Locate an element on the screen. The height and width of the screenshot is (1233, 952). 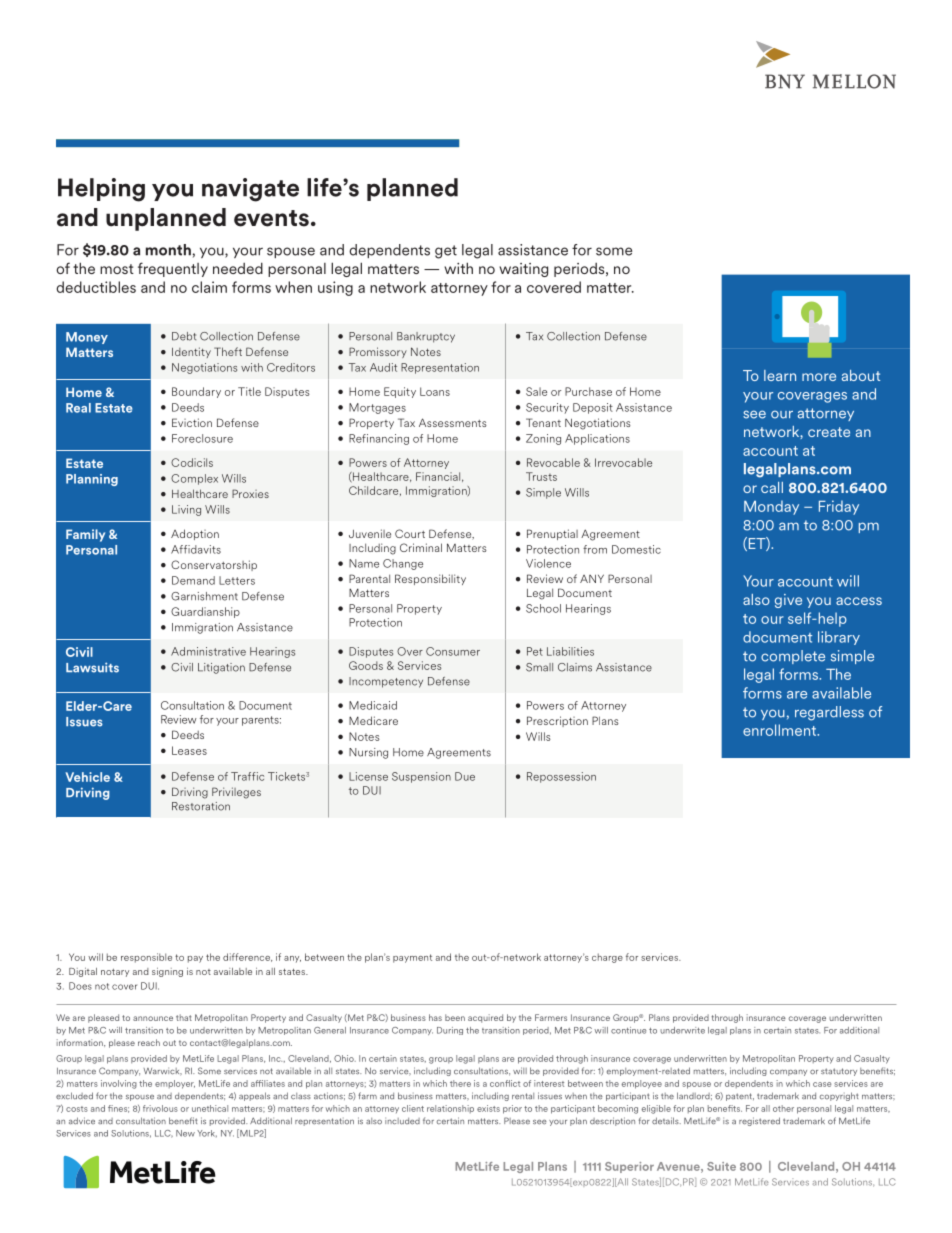
relationship is located at coordinates (450, 1109).
